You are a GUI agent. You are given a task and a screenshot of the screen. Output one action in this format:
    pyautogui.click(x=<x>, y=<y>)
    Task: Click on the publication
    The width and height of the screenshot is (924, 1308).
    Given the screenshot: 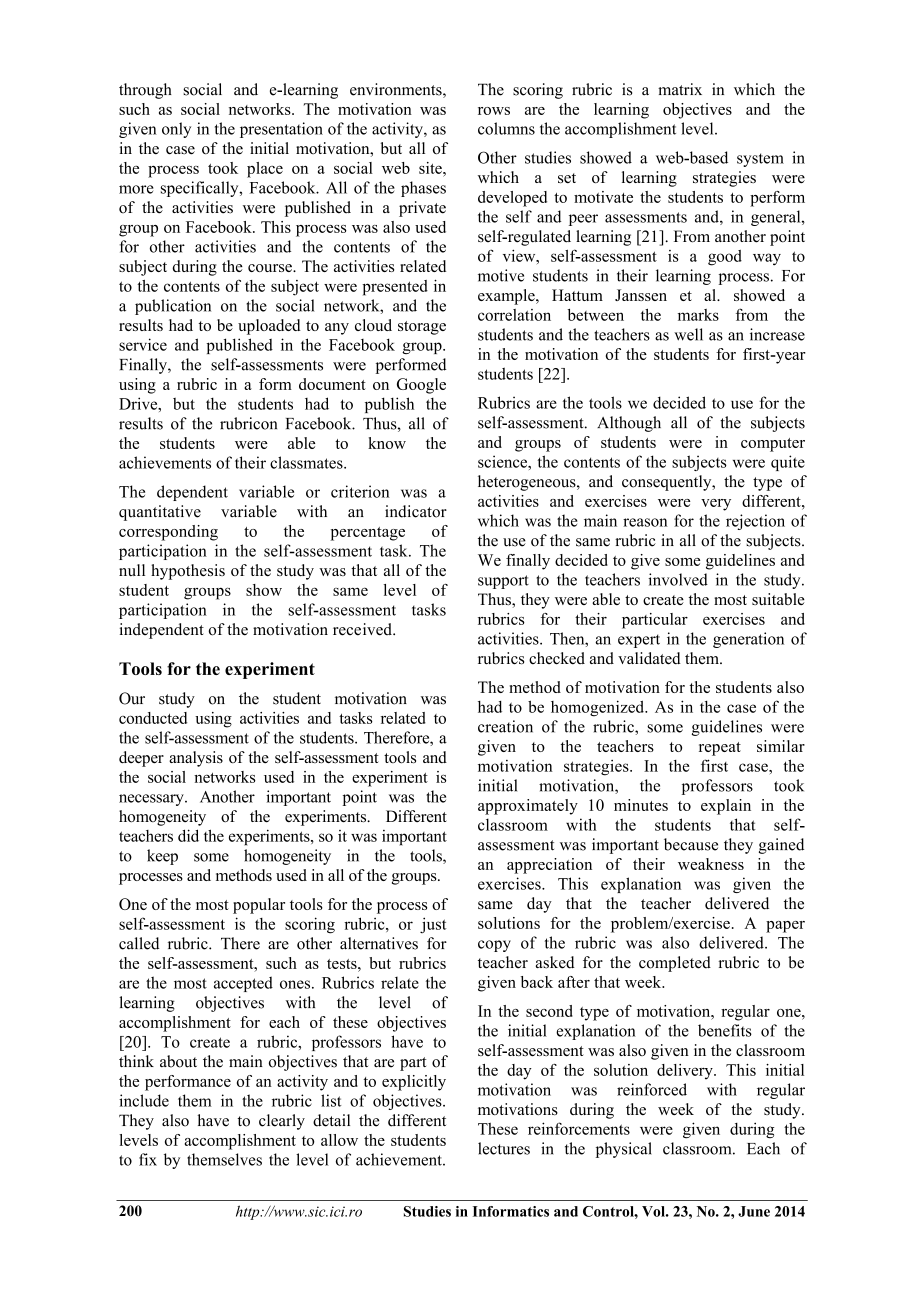 What is the action you would take?
    pyautogui.click(x=173, y=307)
